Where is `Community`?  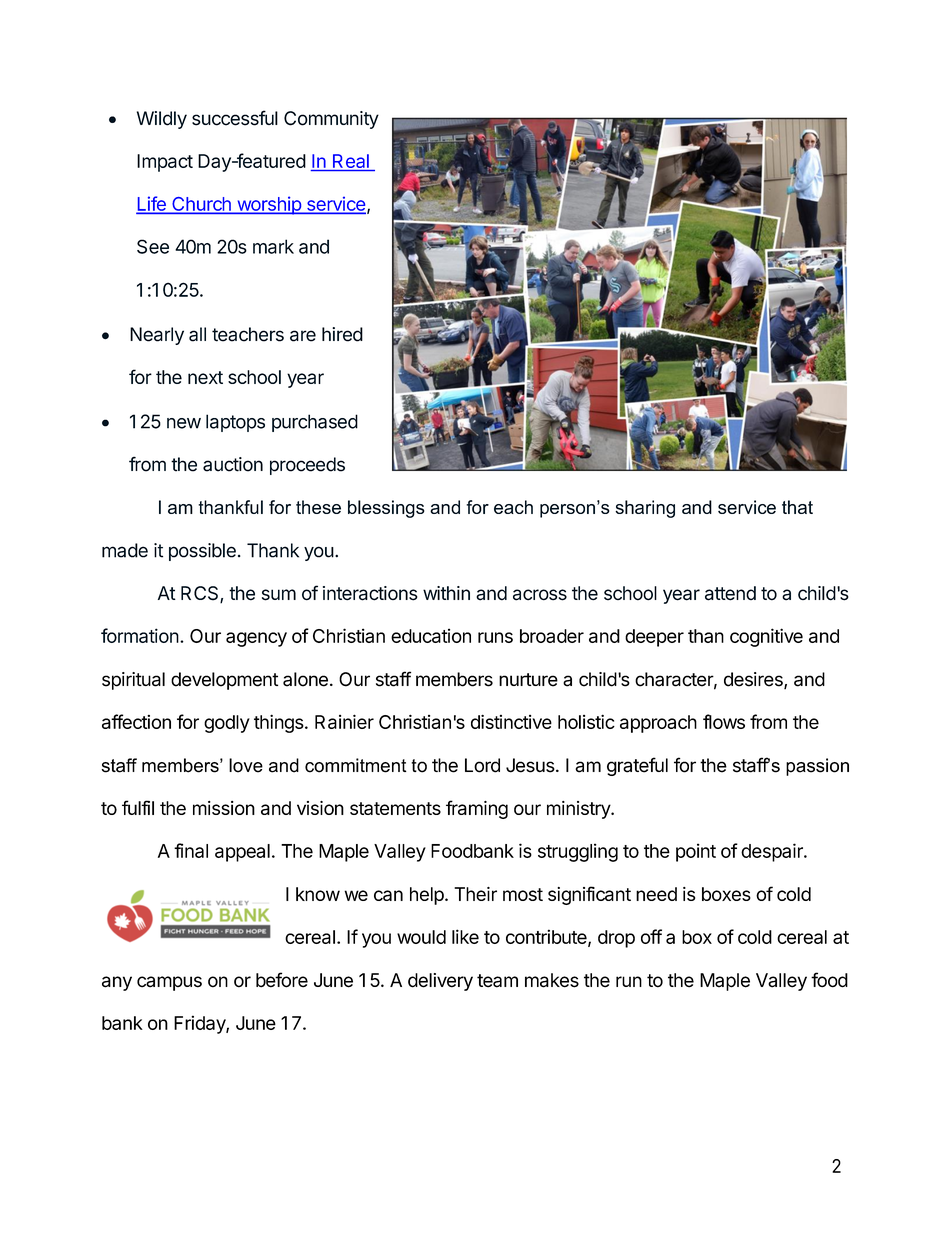
Community is located at coordinates (331, 120).
